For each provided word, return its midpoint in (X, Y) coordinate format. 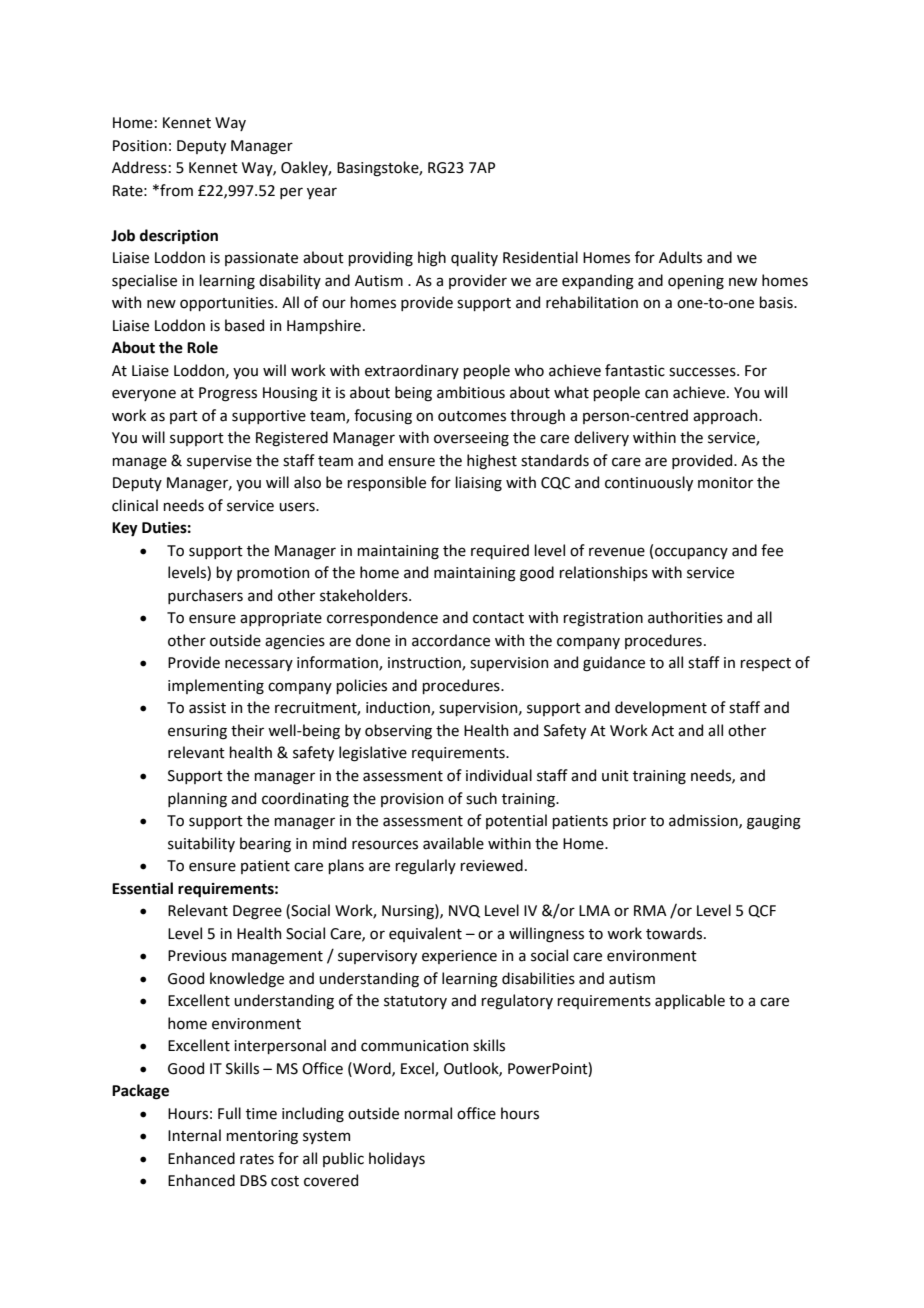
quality (474, 258)
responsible (386, 483)
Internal (194, 1135)
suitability (201, 844)
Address (139, 167)
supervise (219, 462)
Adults (680, 257)
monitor (725, 483)
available (453, 843)
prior (629, 822)
